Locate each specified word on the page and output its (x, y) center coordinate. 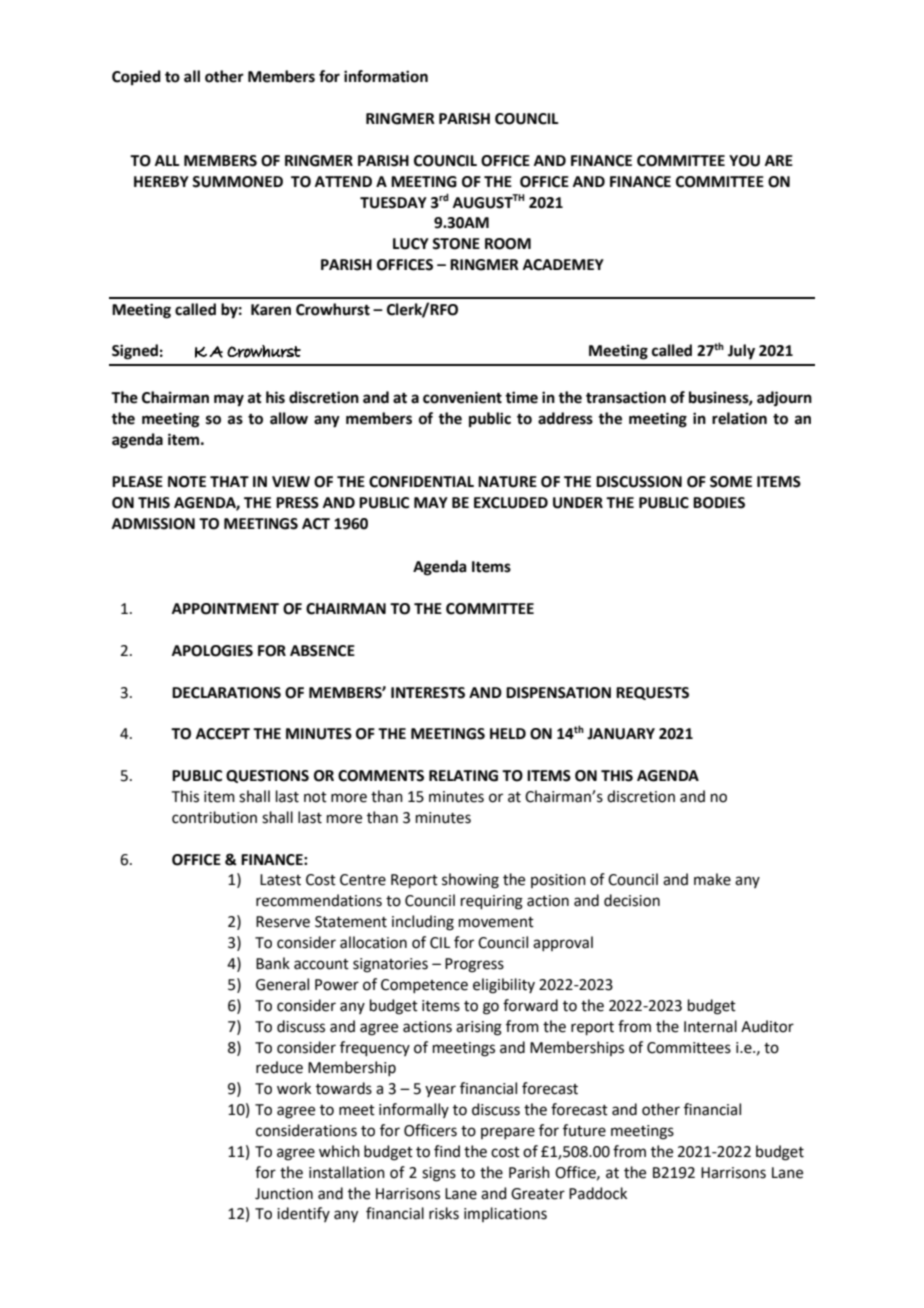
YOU (744, 161)
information (386, 76)
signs (439, 1174)
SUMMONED (237, 182)
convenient (462, 397)
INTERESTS (428, 693)
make (712, 879)
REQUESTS (652, 693)
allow (289, 418)
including (423, 923)
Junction (284, 1194)
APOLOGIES (212, 651)
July (741, 352)
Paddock (598, 1193)
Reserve (283, 922)
